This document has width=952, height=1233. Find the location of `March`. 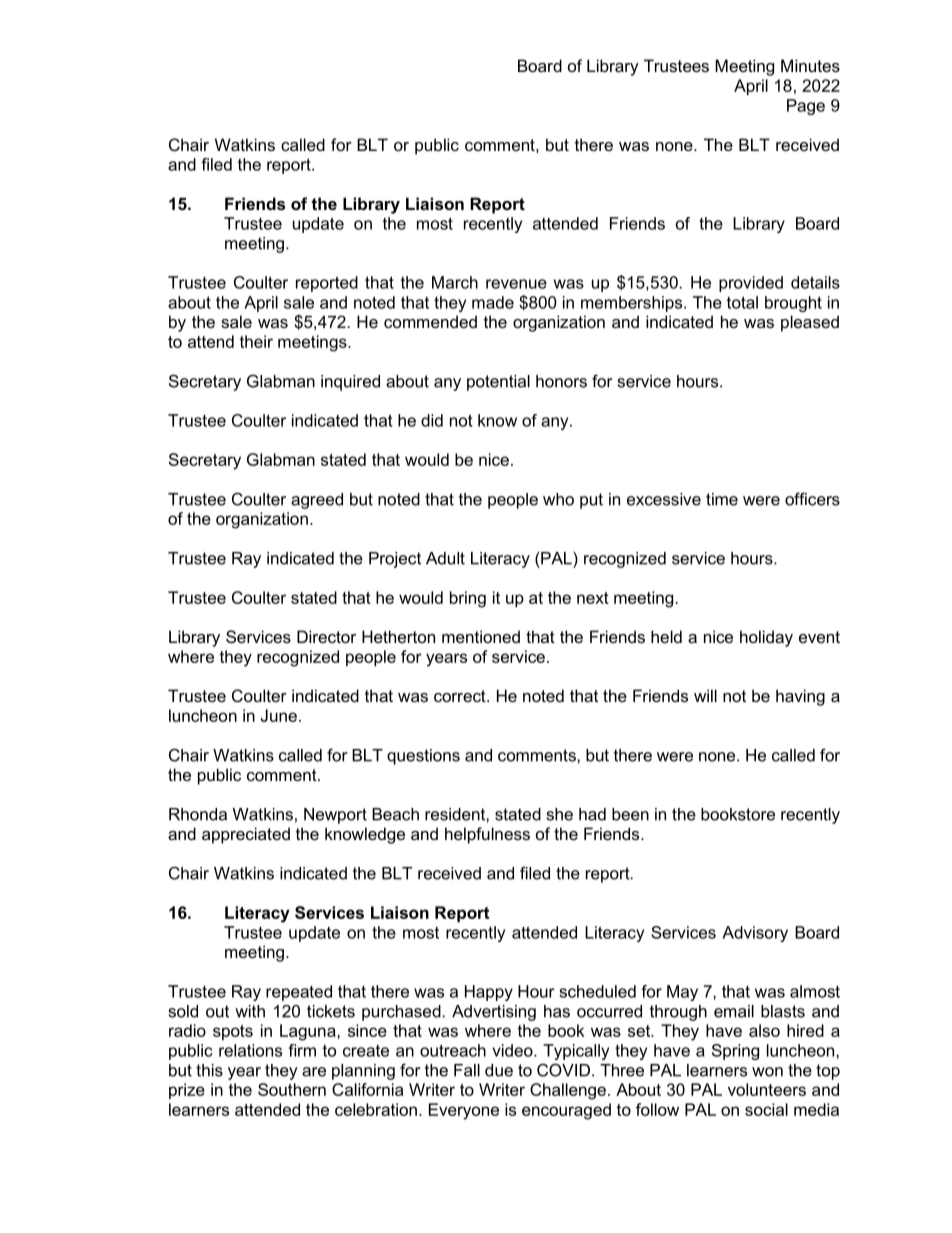

March is located at coordinates (455, 282).
